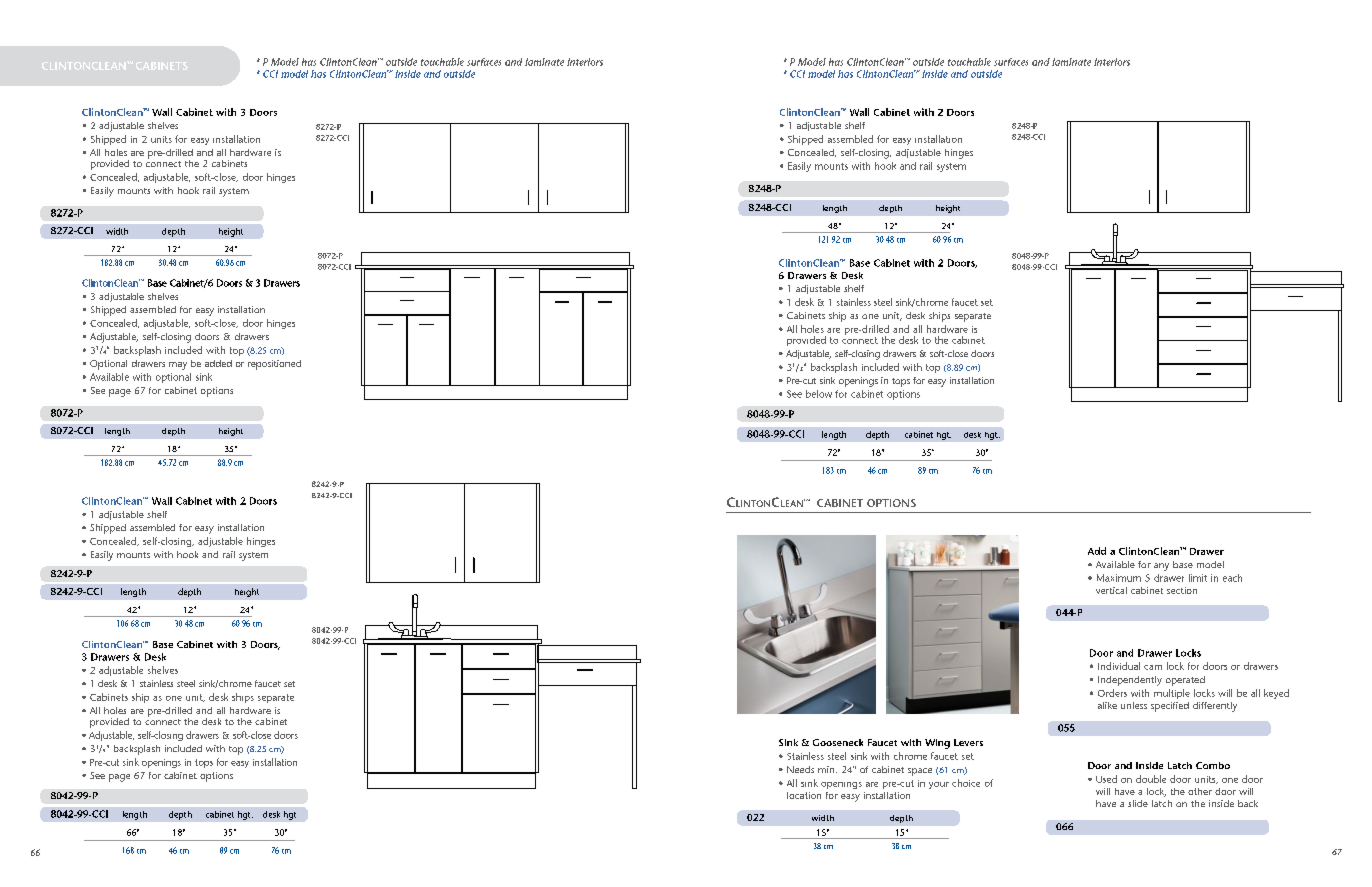  What do you see at coordinates (1119, 578) in the screenshot?
I see `Maximum` at bounding box center [1119, 578].
